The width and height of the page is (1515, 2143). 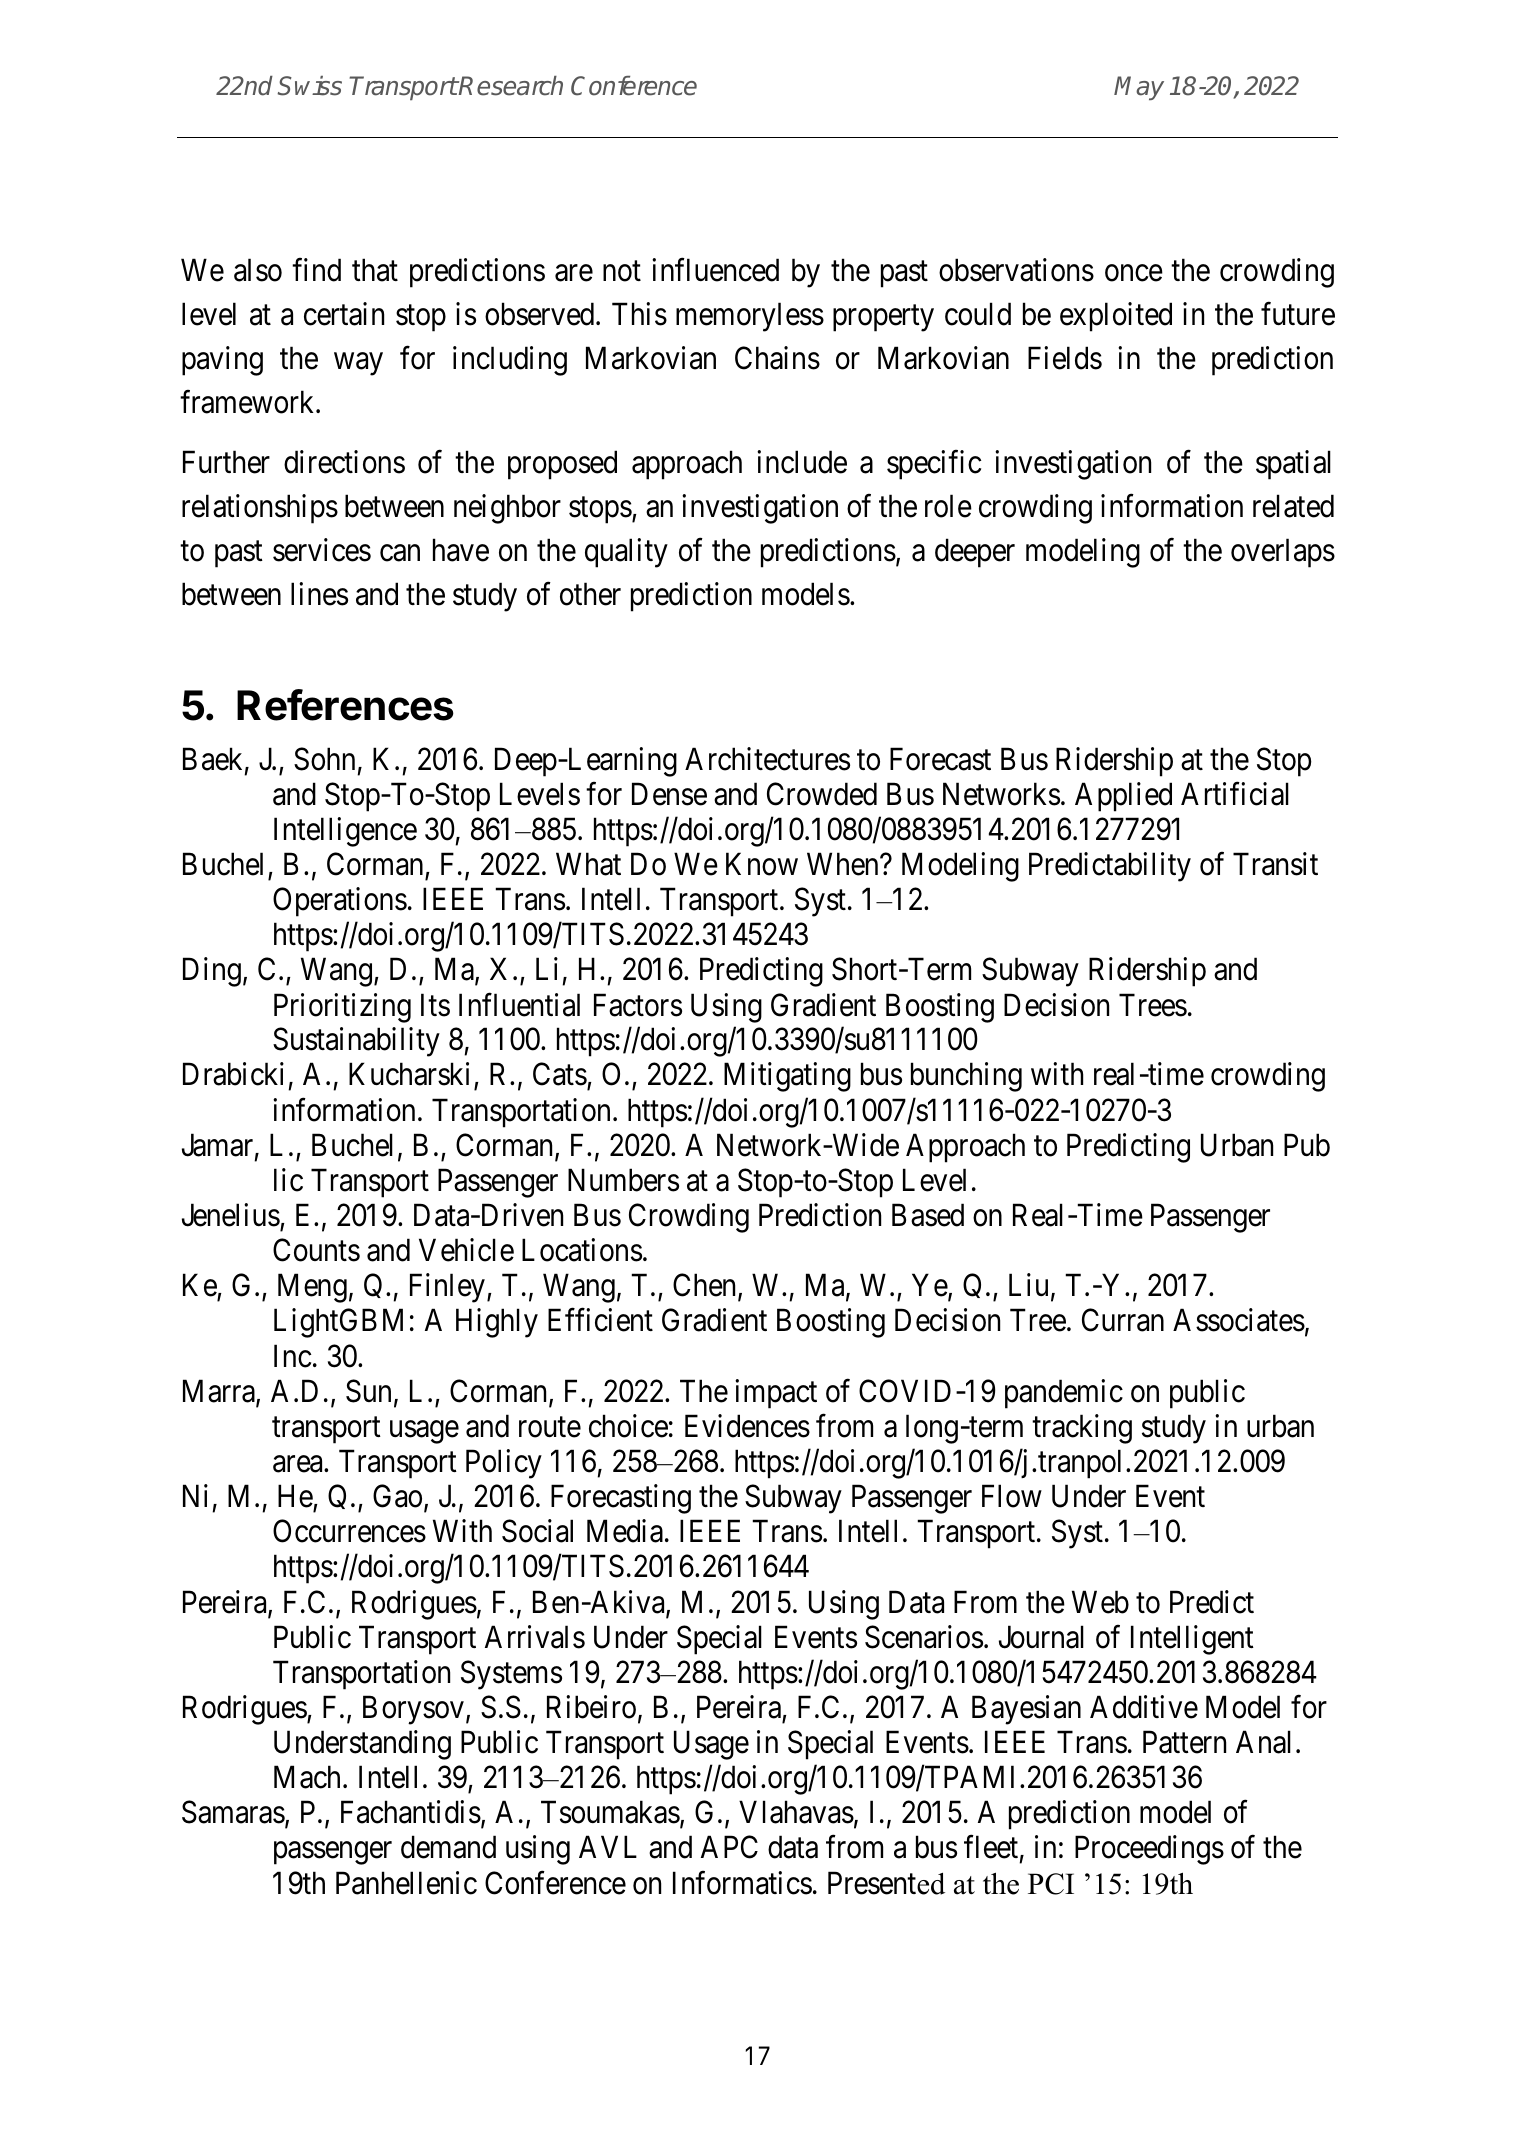 What do you see at coordinates (787, 1077) in the page?
I see `Mitigating` at bounding box center [787, 1077].
